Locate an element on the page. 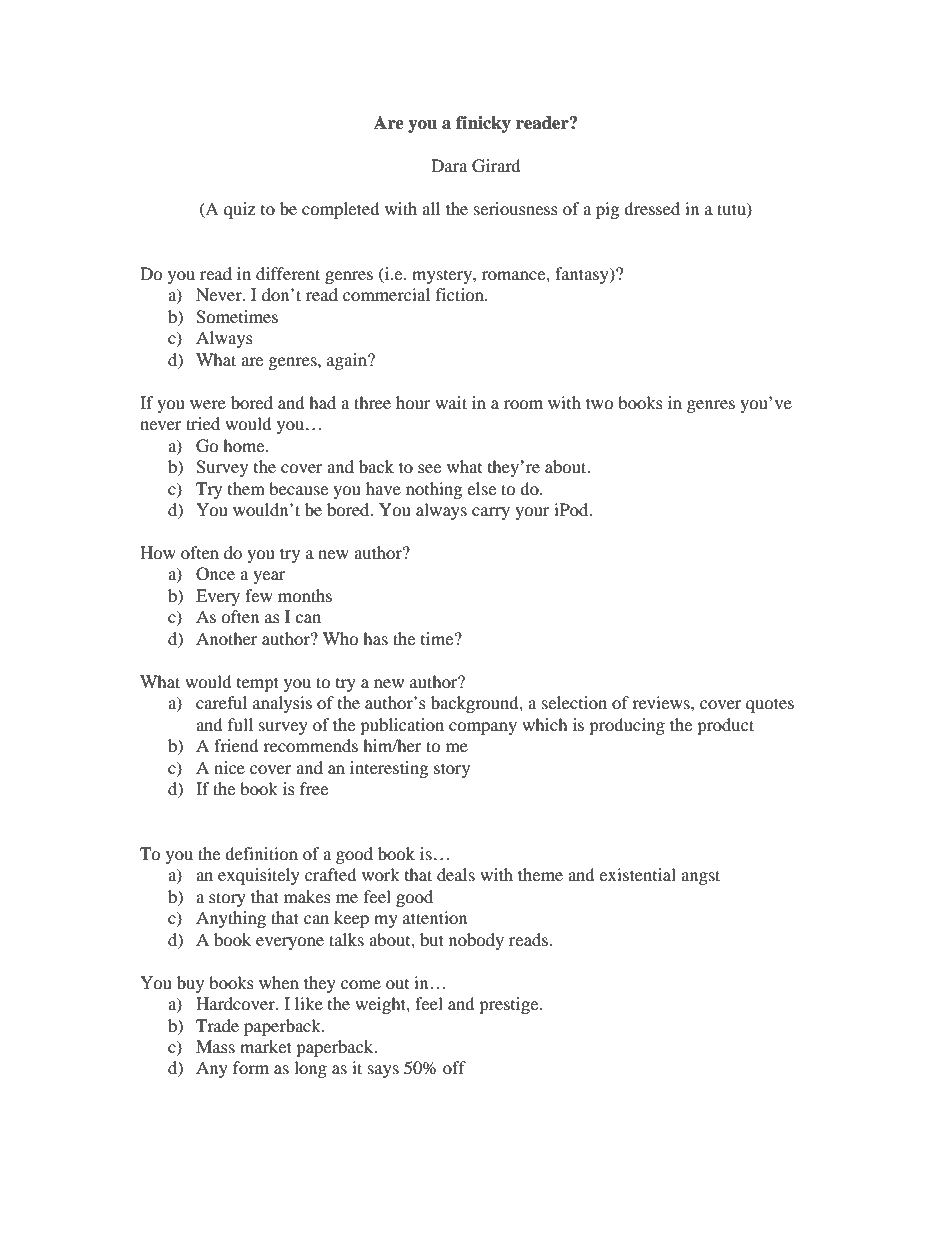 Image resolution: width=952 pixels, height=1233 pixels. two is located at coordinates (600, 403).
